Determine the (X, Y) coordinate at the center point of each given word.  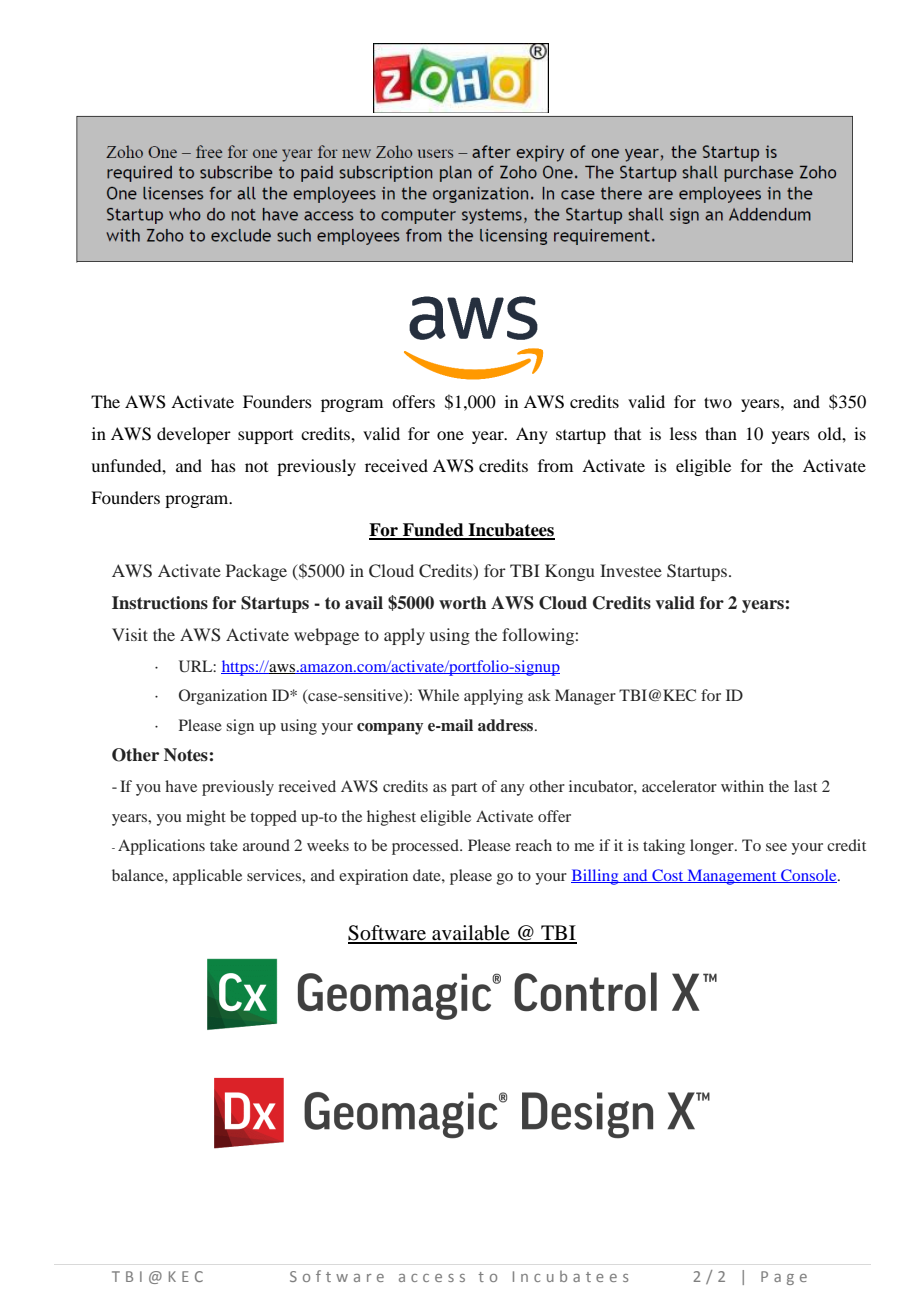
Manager (585, 697)
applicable (207, 877)
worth (463, 603)
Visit (130, 634)
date (428, 875)
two (718, 402)
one (450, 435)
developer (194, 435)
